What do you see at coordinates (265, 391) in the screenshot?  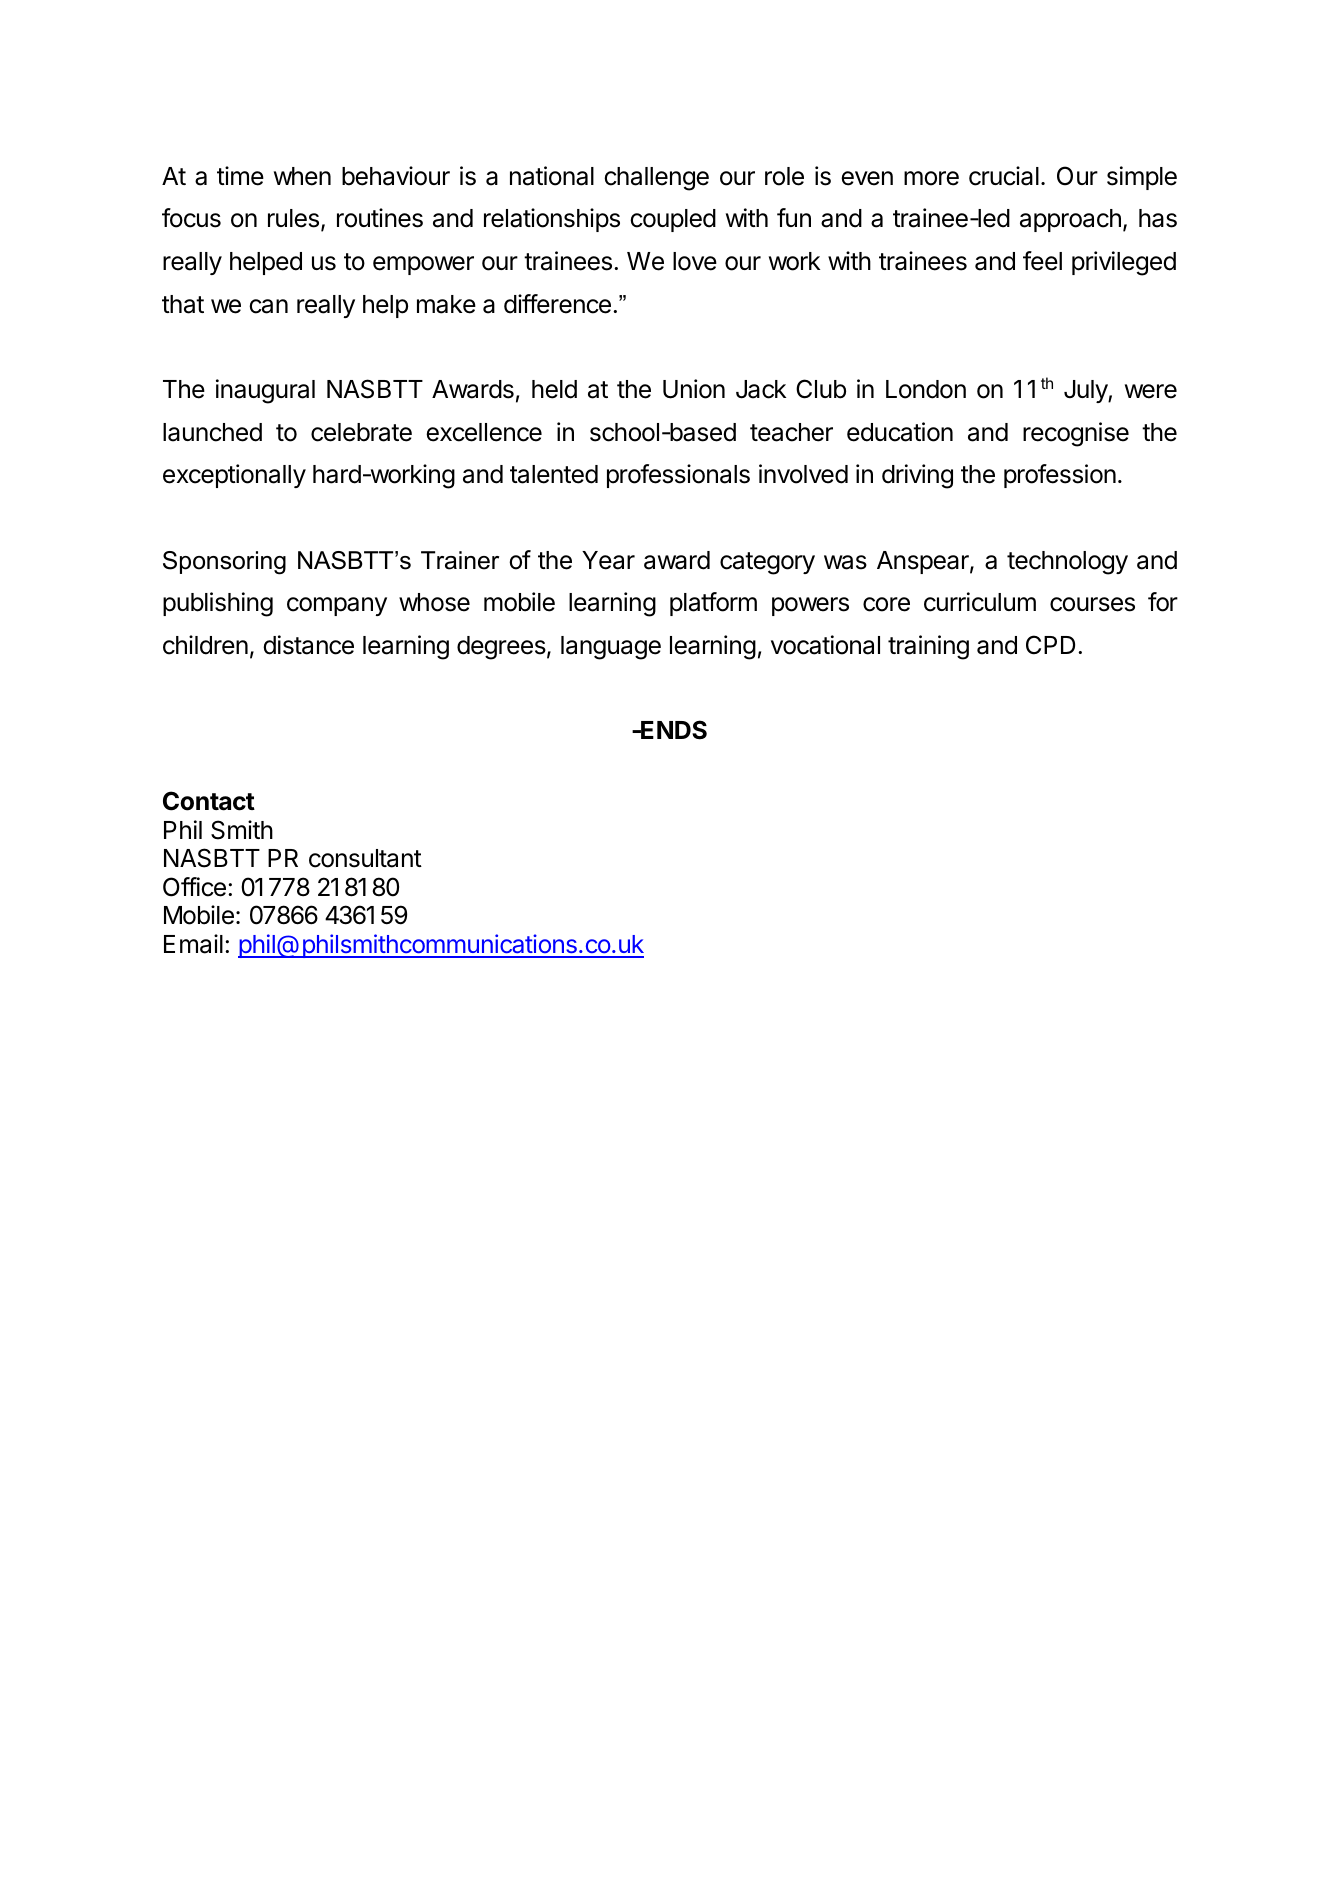 I see `inaugural` at bounding box center [265, 391].
